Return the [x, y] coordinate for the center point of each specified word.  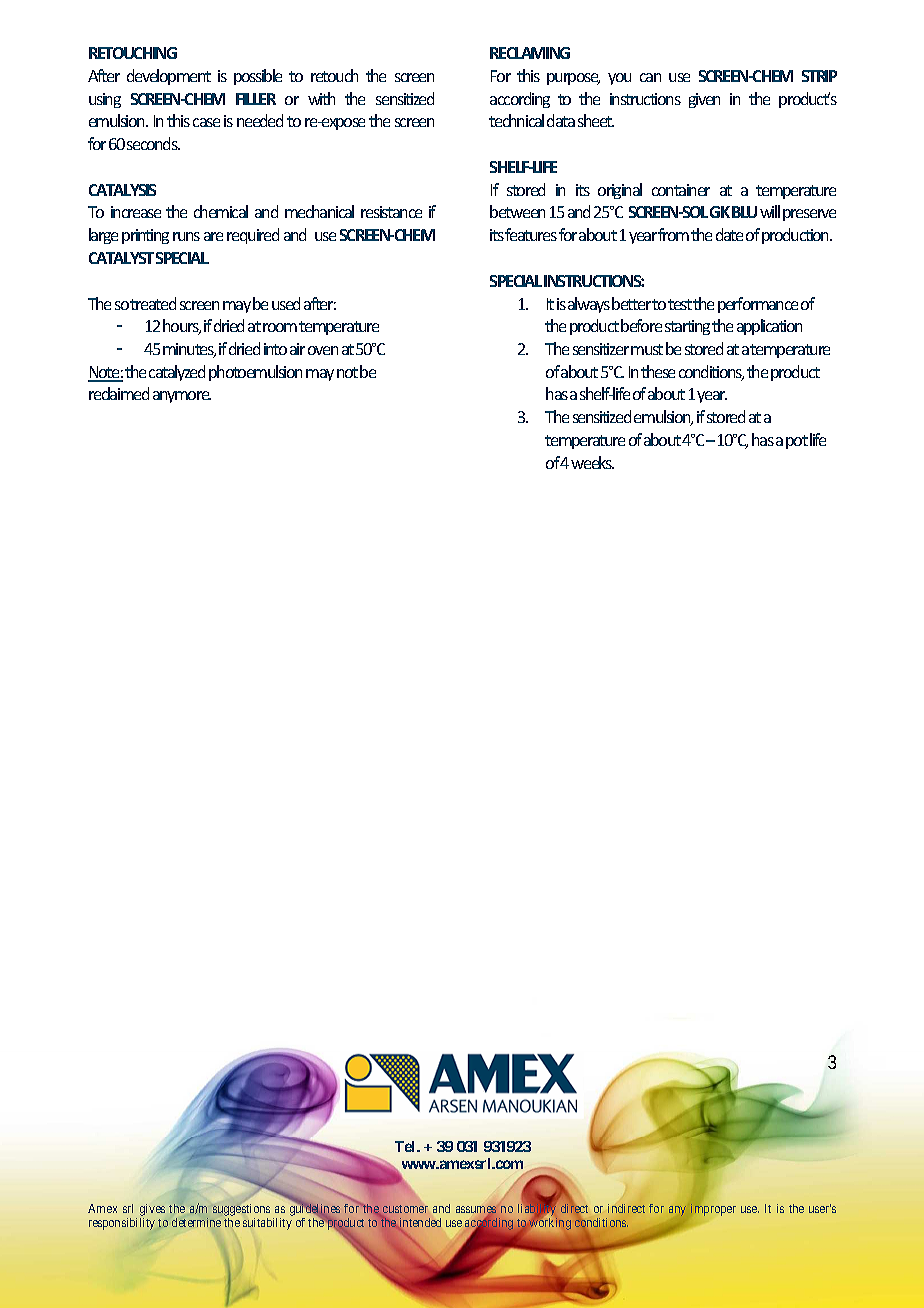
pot [797, 442]
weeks [592, 462]
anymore [182, 397]
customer [404, 1210]
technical [516, 120]
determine [196, 1222]
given [704, 100]
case [206, 122]
